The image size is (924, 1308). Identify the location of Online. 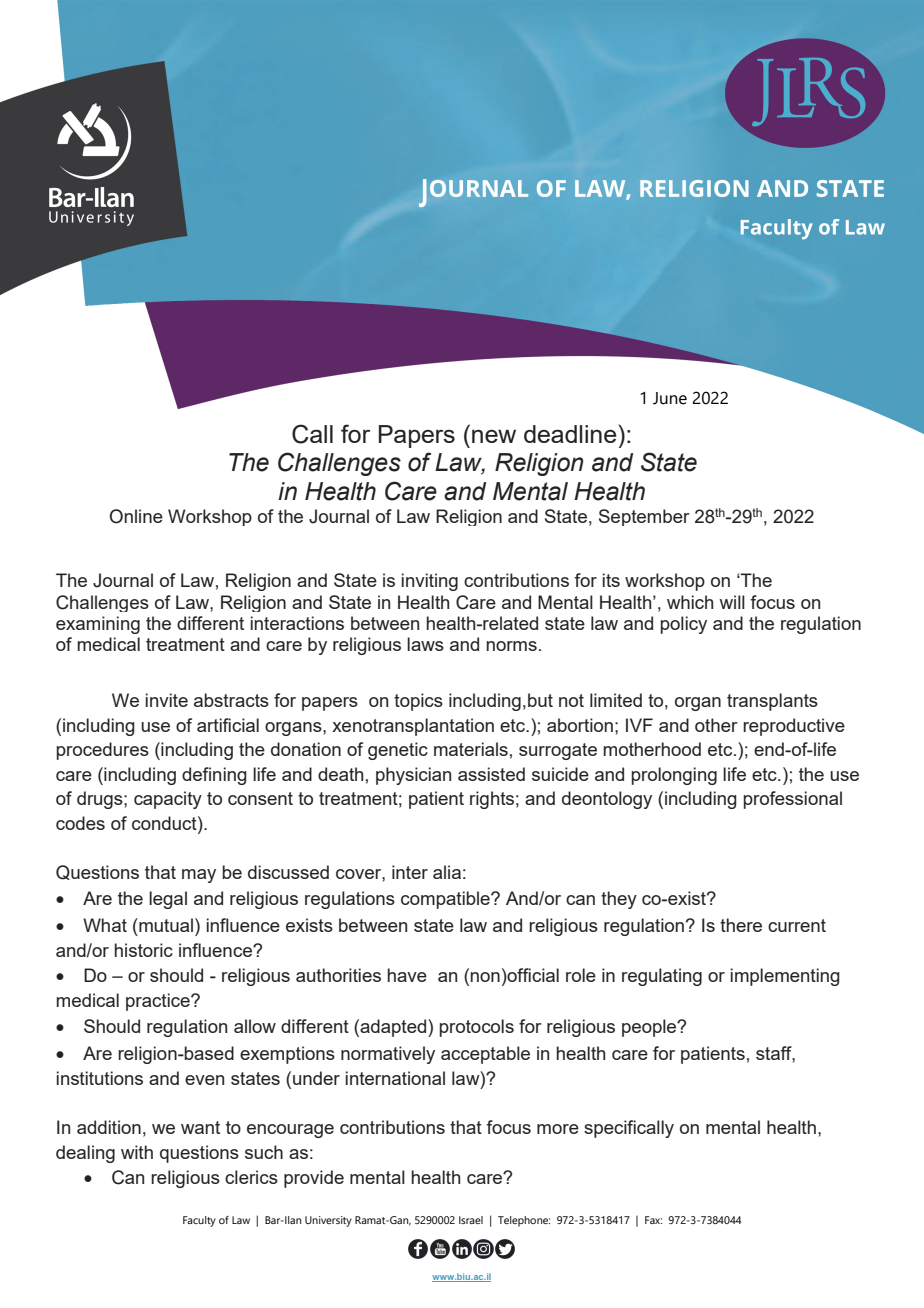
(136, 516).
